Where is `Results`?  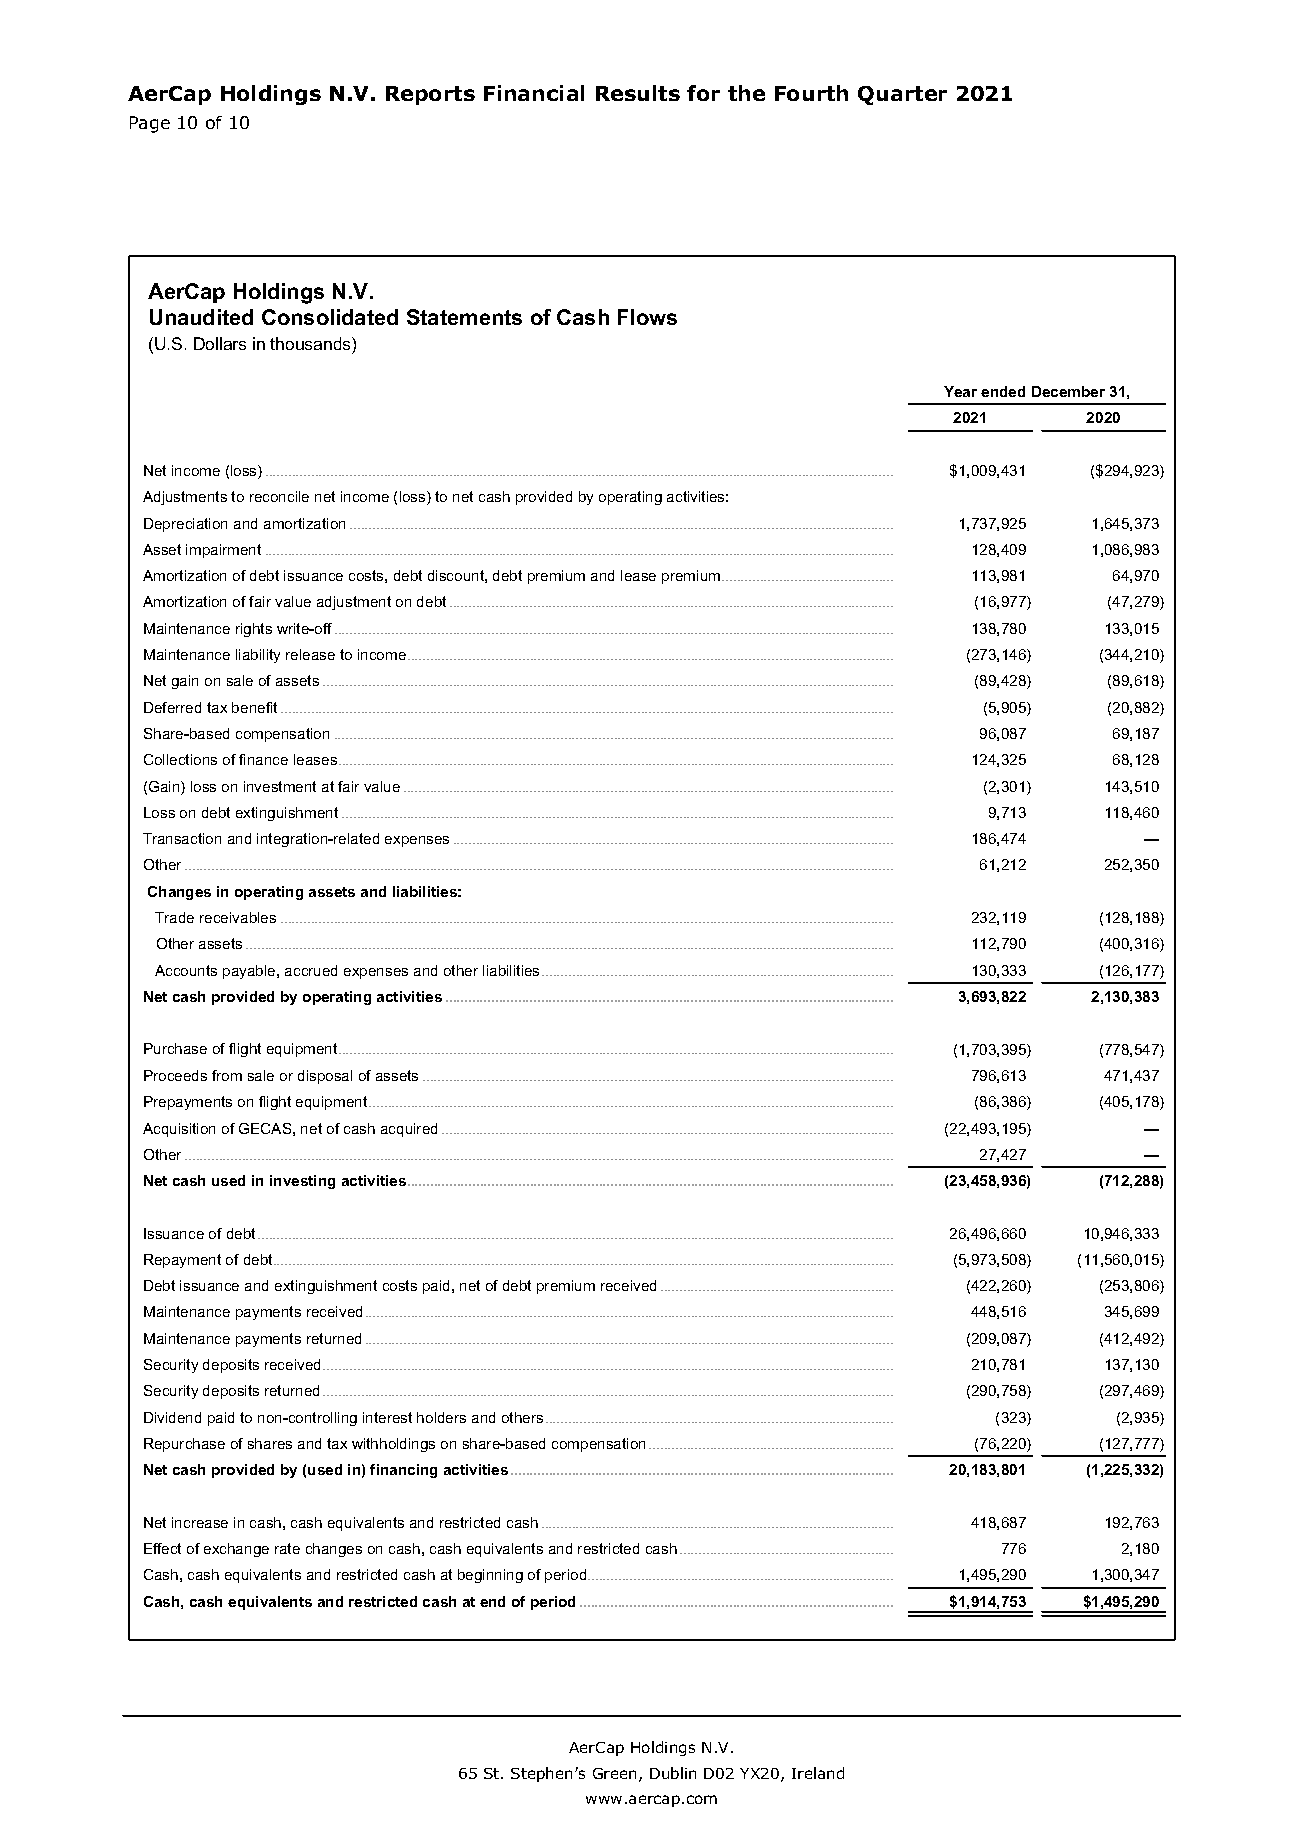 Results is located at coordinates (638, 93).
